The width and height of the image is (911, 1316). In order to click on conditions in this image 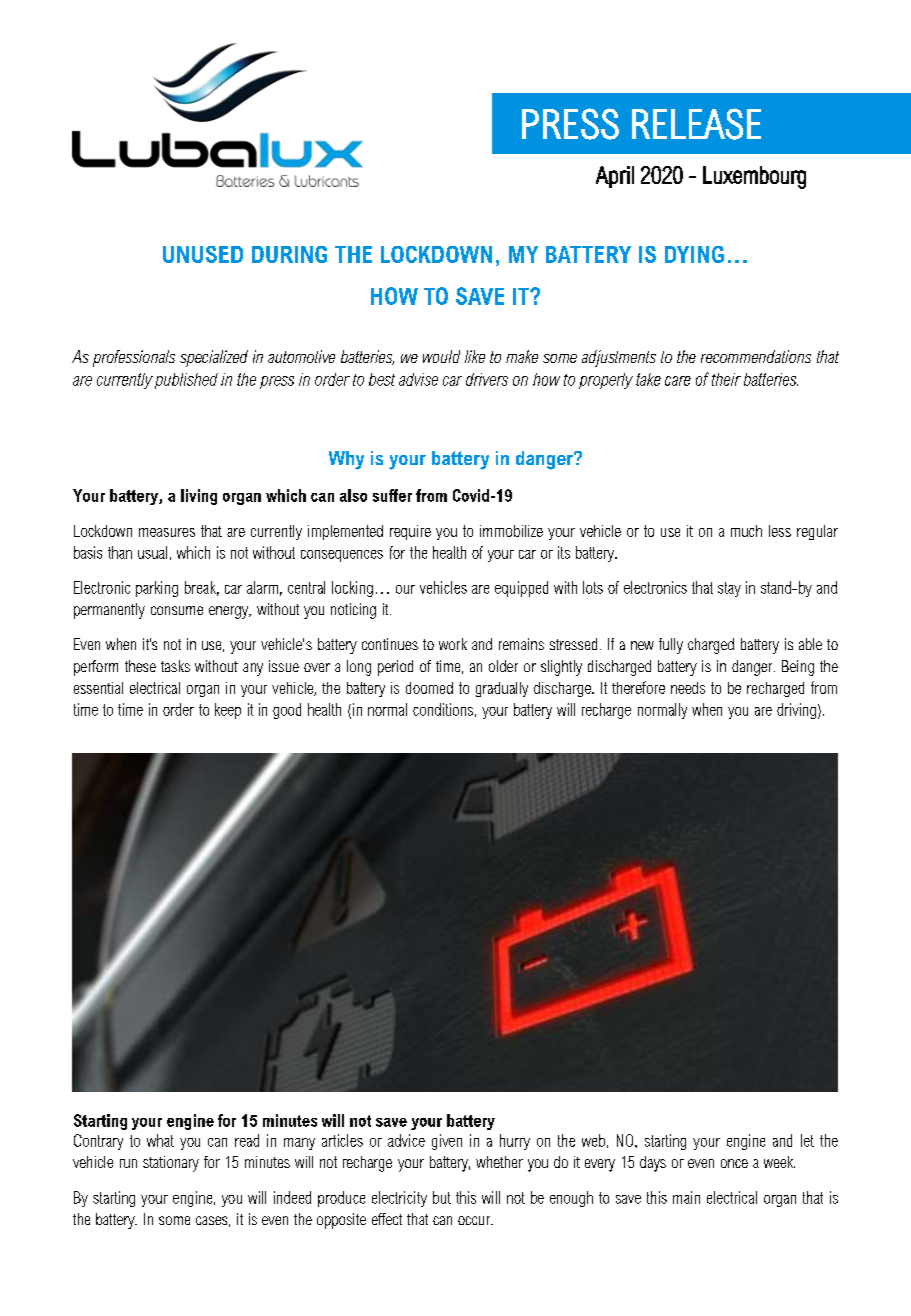, I will do `click(443, 709)`.
